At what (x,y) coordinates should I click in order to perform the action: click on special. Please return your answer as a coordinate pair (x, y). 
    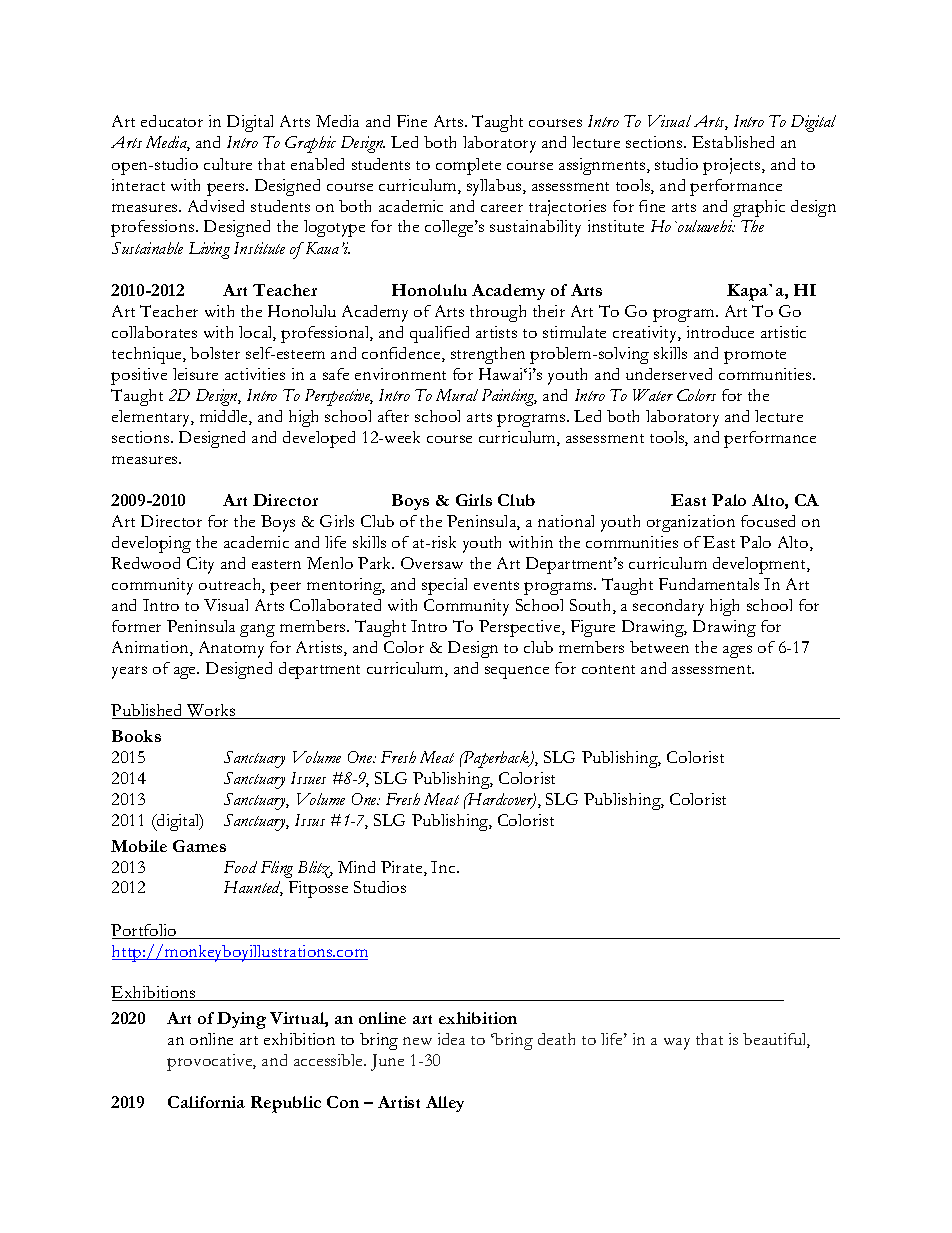
    Looking at the image, I should click on (444, 586).
